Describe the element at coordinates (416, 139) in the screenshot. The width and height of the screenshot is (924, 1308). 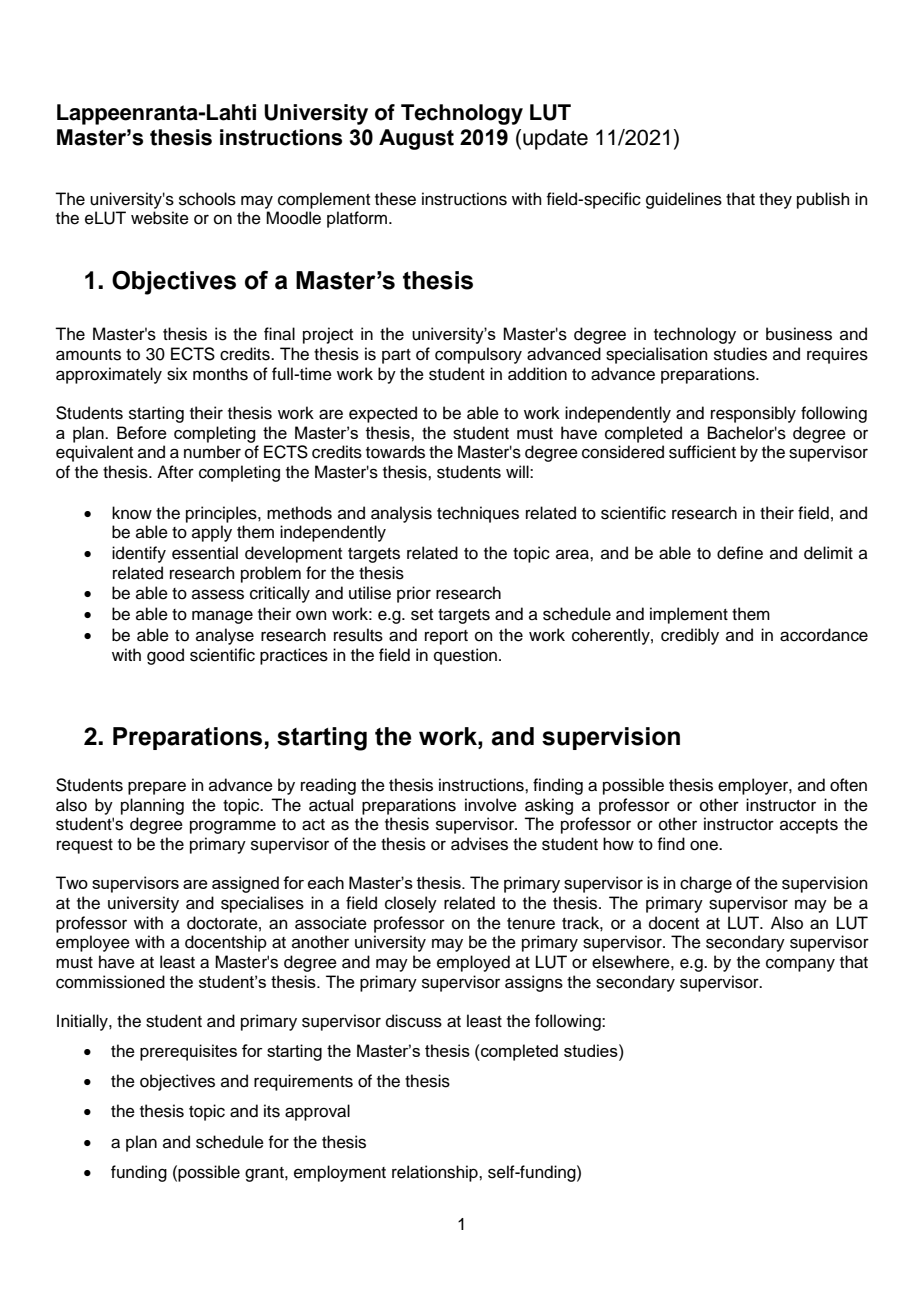
I see `August` at that location.
